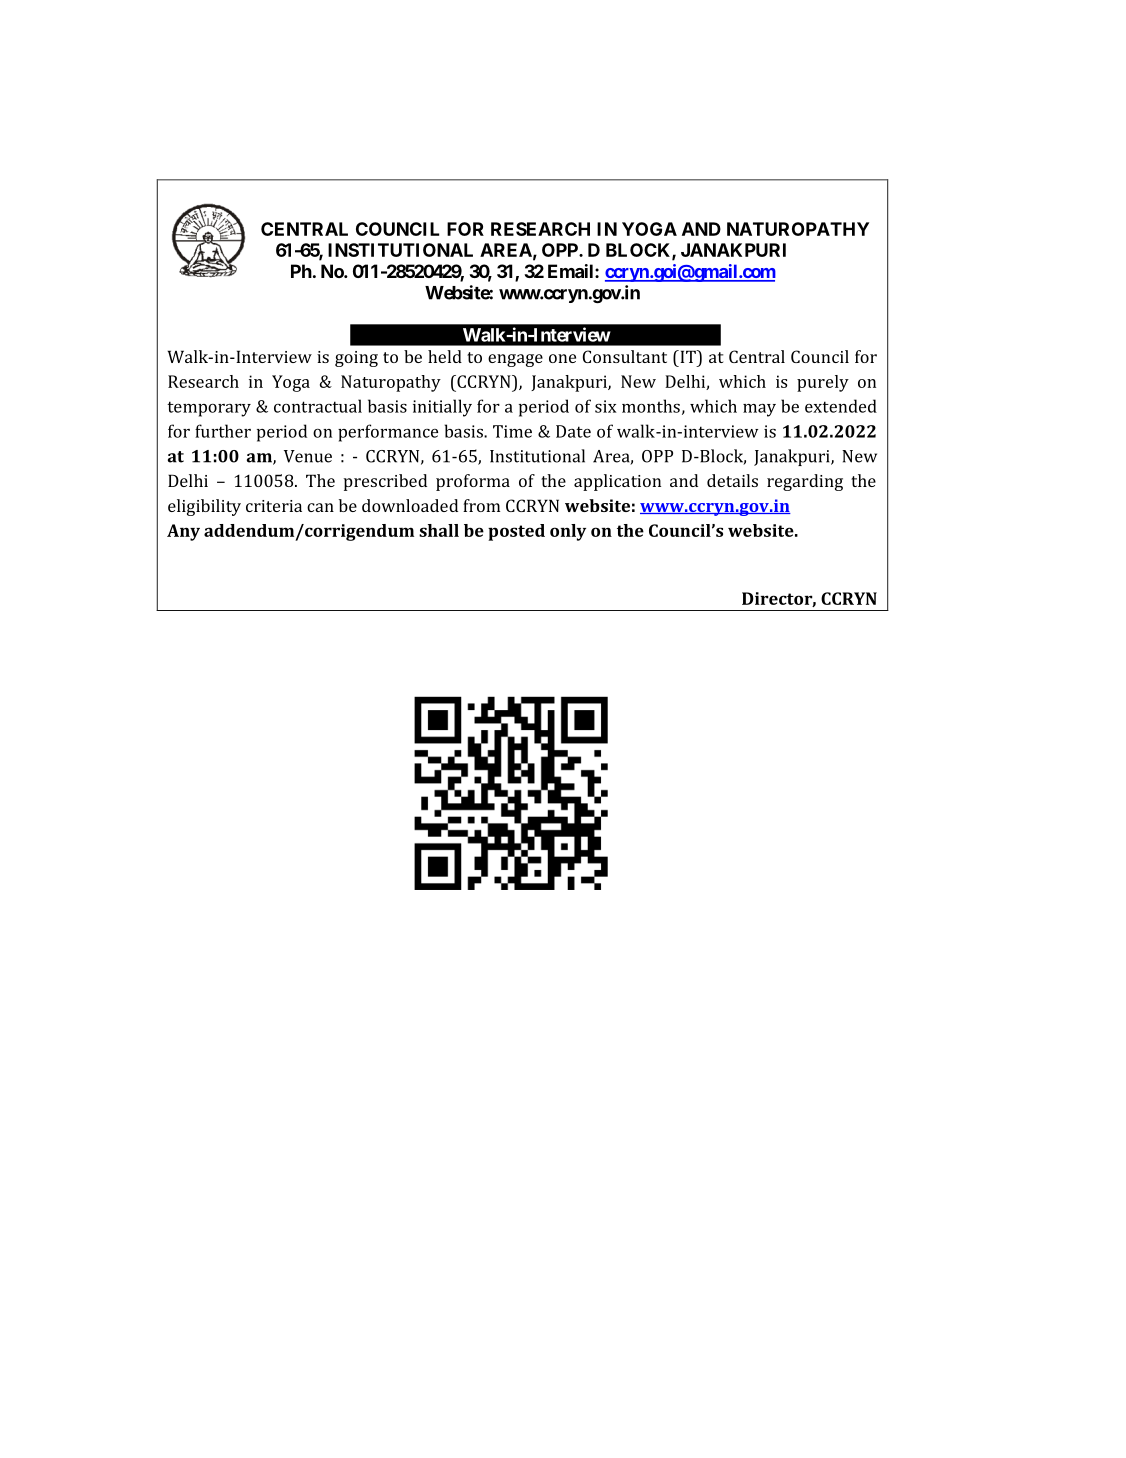  What do you see at coordinates (356, 359) in the screenshot?
I see `going` at bounding box center [356, 359].
